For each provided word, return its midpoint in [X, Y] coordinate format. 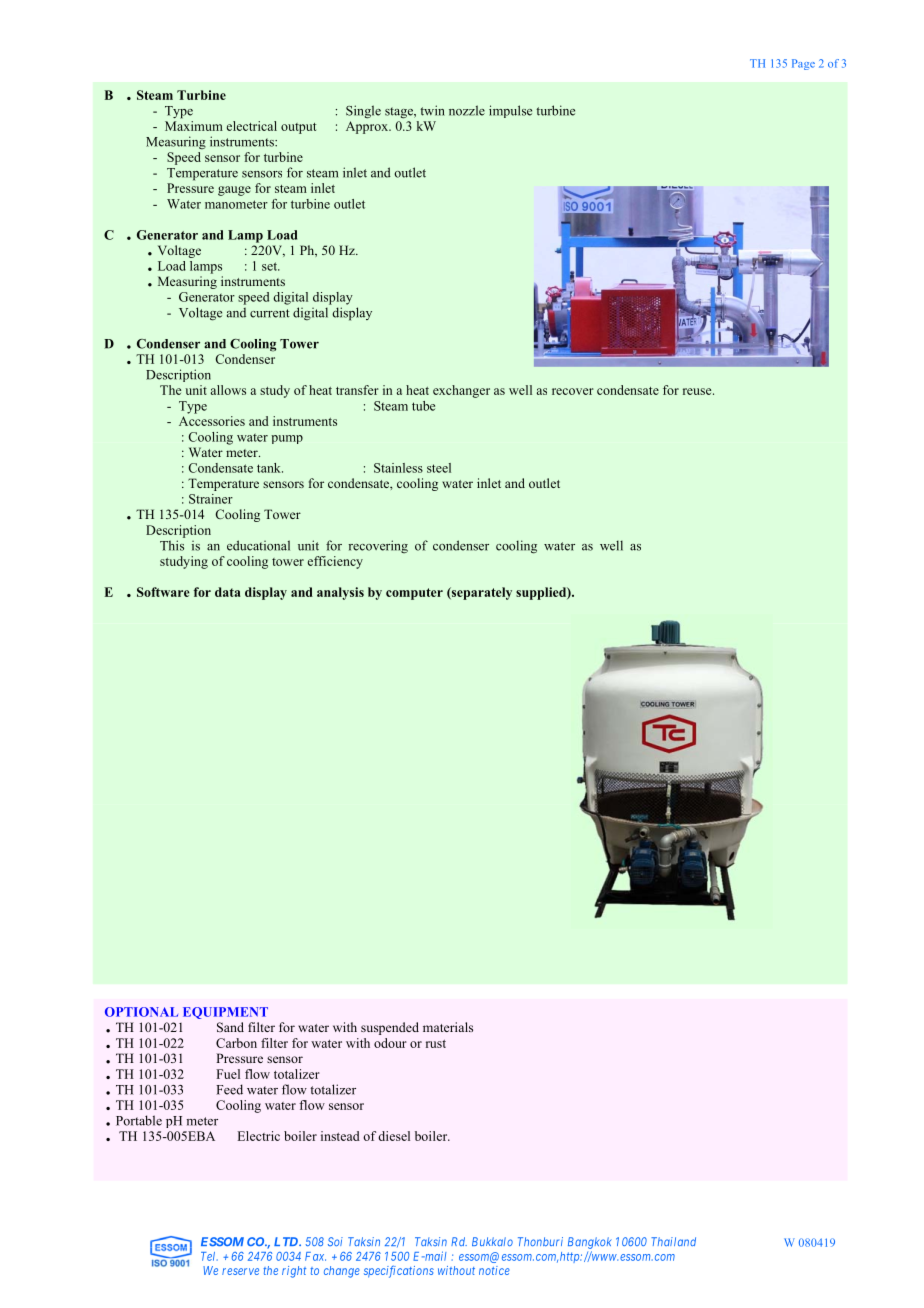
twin [432, 110]
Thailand [673, 1241]
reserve [240, 1271]
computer [414, 594]
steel [439, 468]
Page [803, 64]
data [228, 592]
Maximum [194, 124]
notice [494, 1270]
